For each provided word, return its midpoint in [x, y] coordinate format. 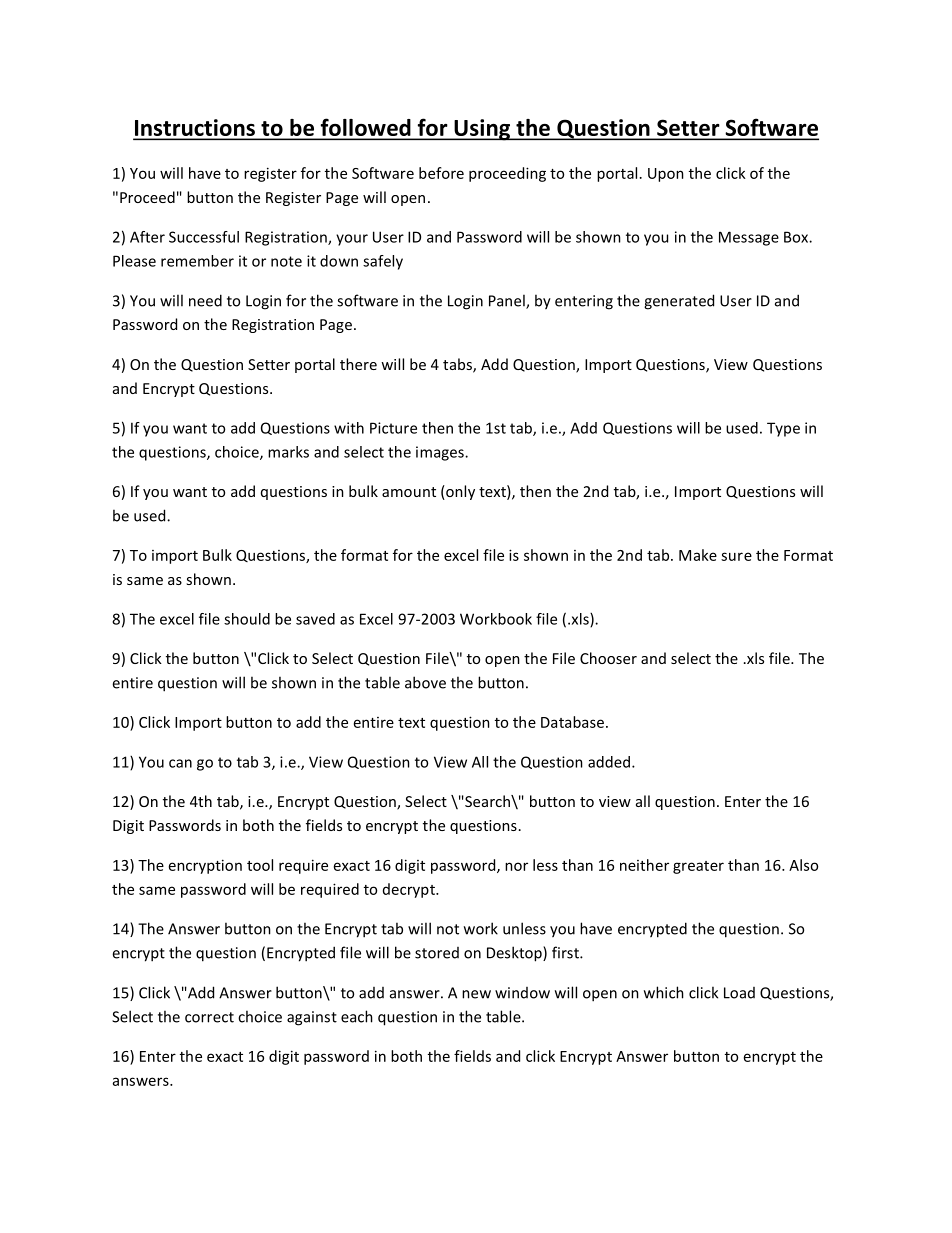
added [609, 762]
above [425, 682]
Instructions [195, 129]
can [180, 763]
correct [209, 1017]
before [441, 173]
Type [783, 429]
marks [288, 452]
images [441, 453]
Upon [666, 175]
